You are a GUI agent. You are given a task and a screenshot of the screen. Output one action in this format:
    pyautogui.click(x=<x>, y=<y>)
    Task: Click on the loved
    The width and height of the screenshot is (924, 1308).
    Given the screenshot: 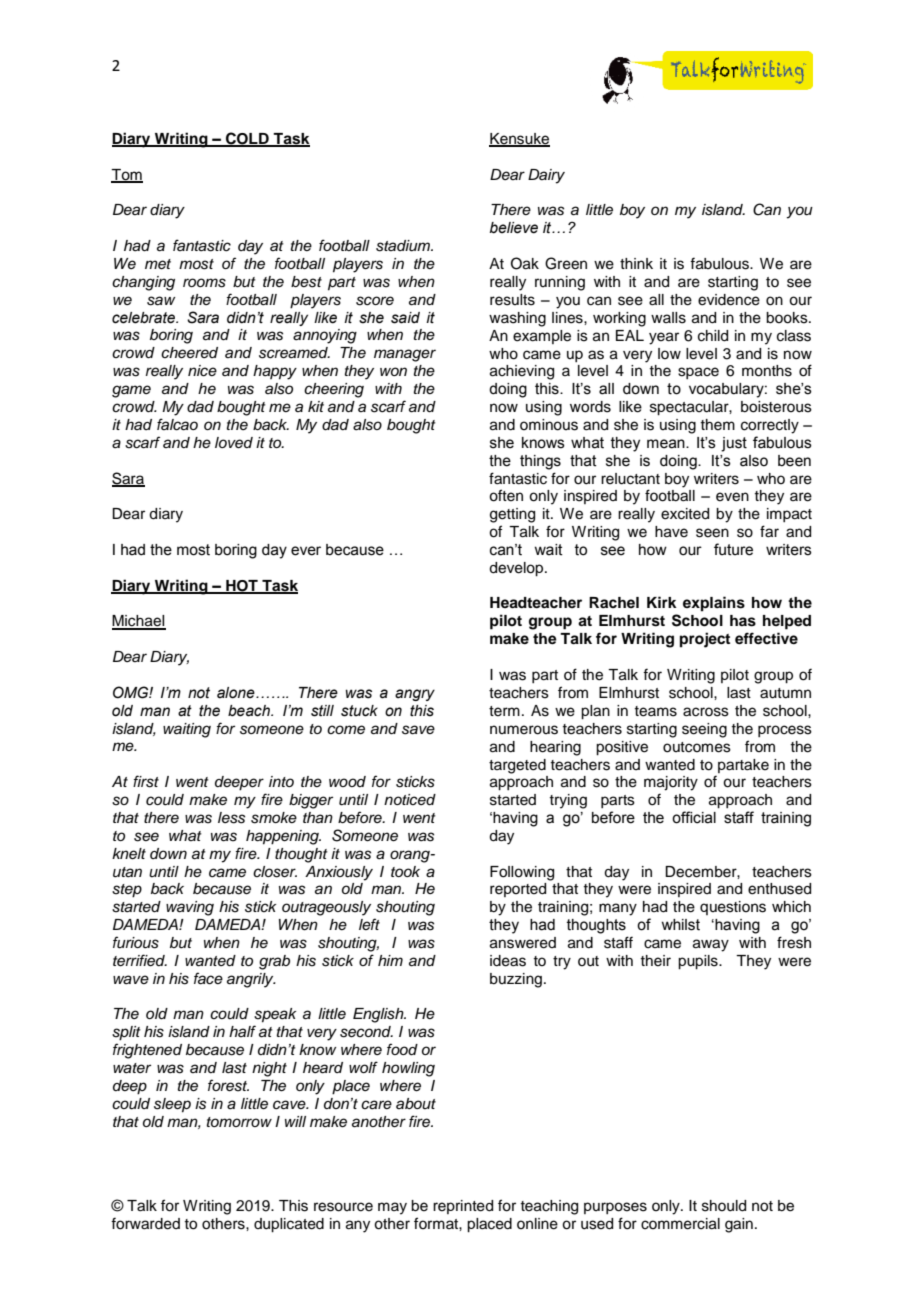 What is the action you would take?
    pyautogui.click(x=234, y=443)
